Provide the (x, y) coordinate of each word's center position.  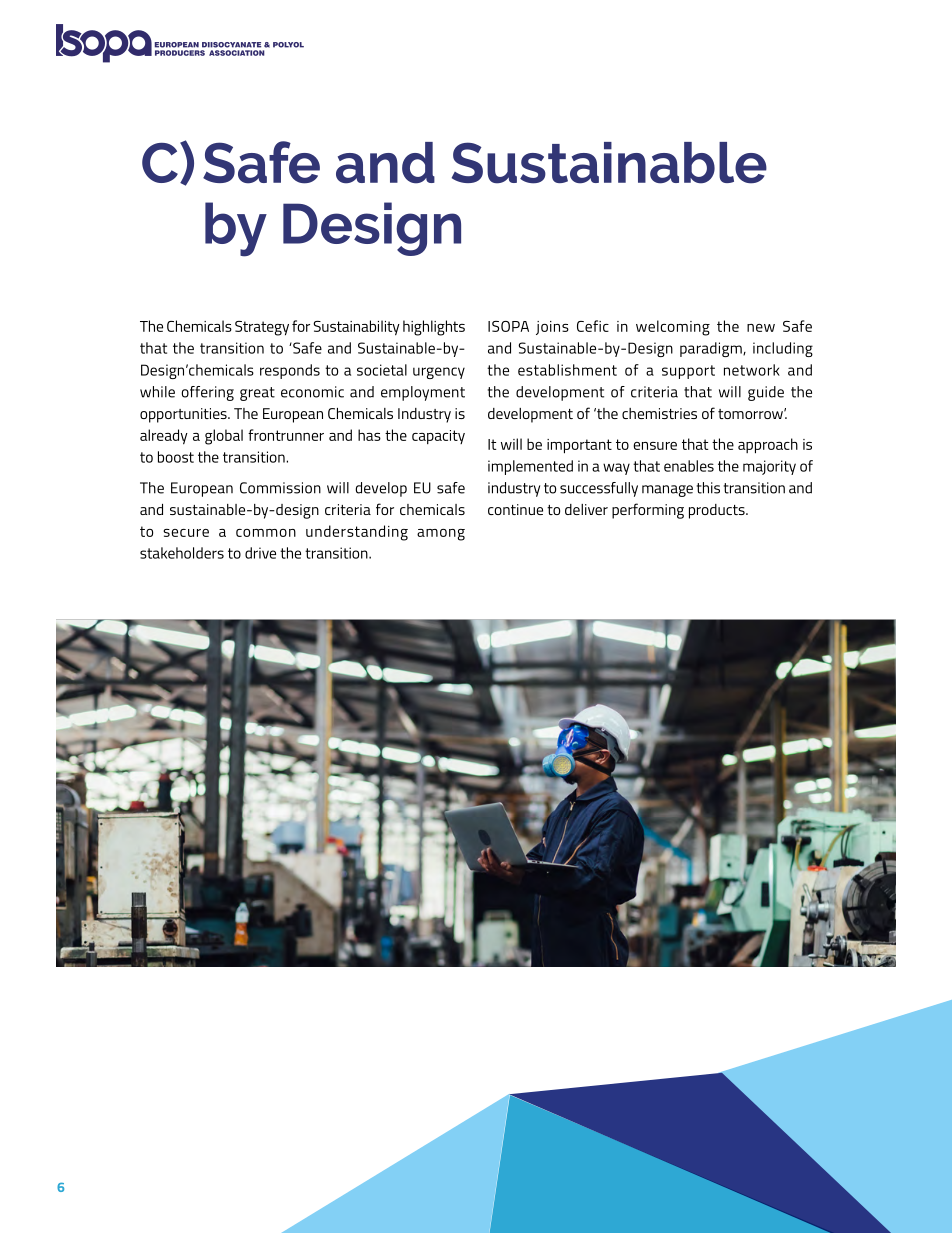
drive (260, 553)
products (718, 511)
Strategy (262, 328)
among (441, 535)
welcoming (673, 328)
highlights (434, 328)
